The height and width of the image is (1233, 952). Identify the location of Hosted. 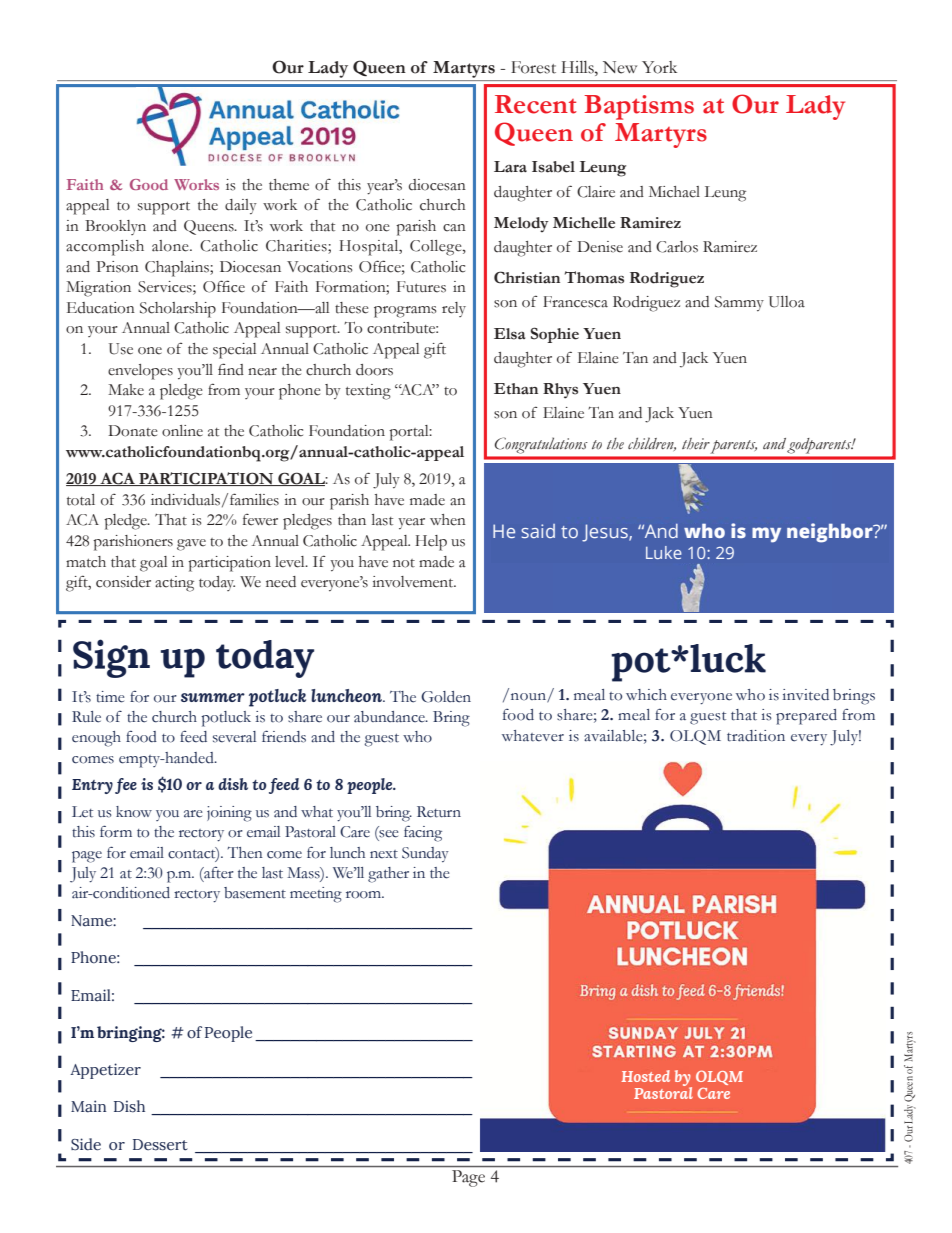
(645, 1076).
